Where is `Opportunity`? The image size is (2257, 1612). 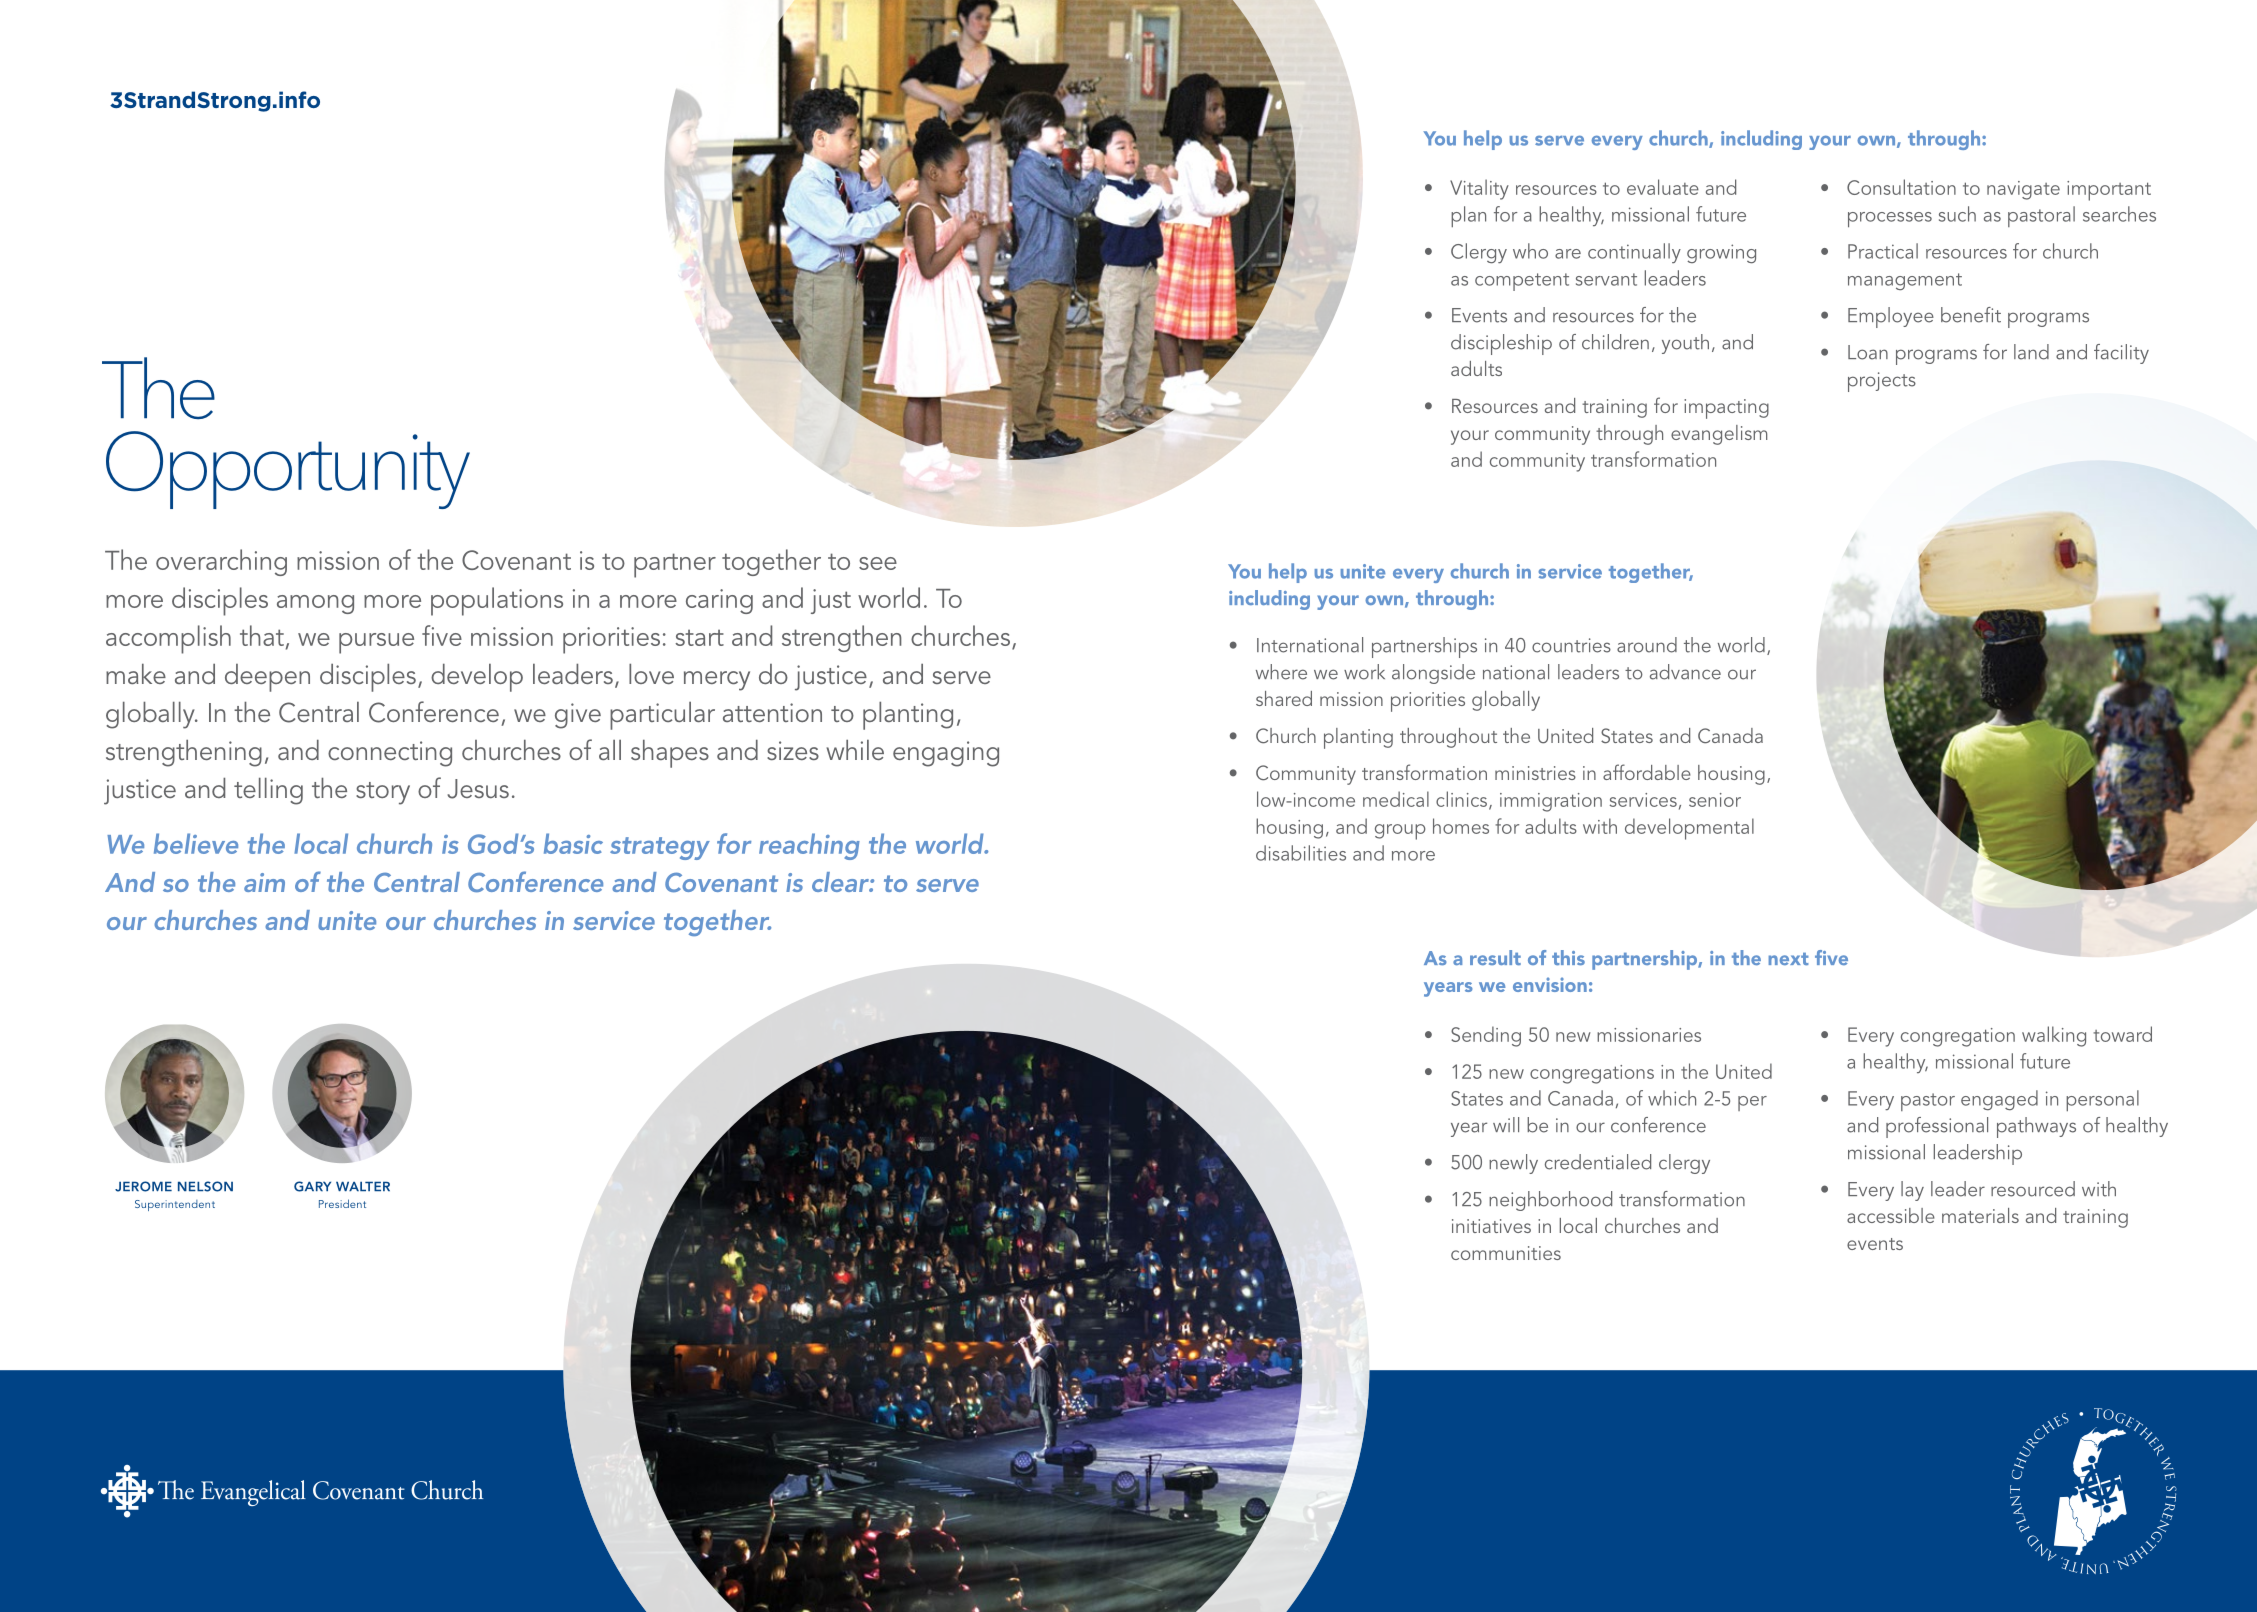 Opportunity is located at coordinates (288, 470).
